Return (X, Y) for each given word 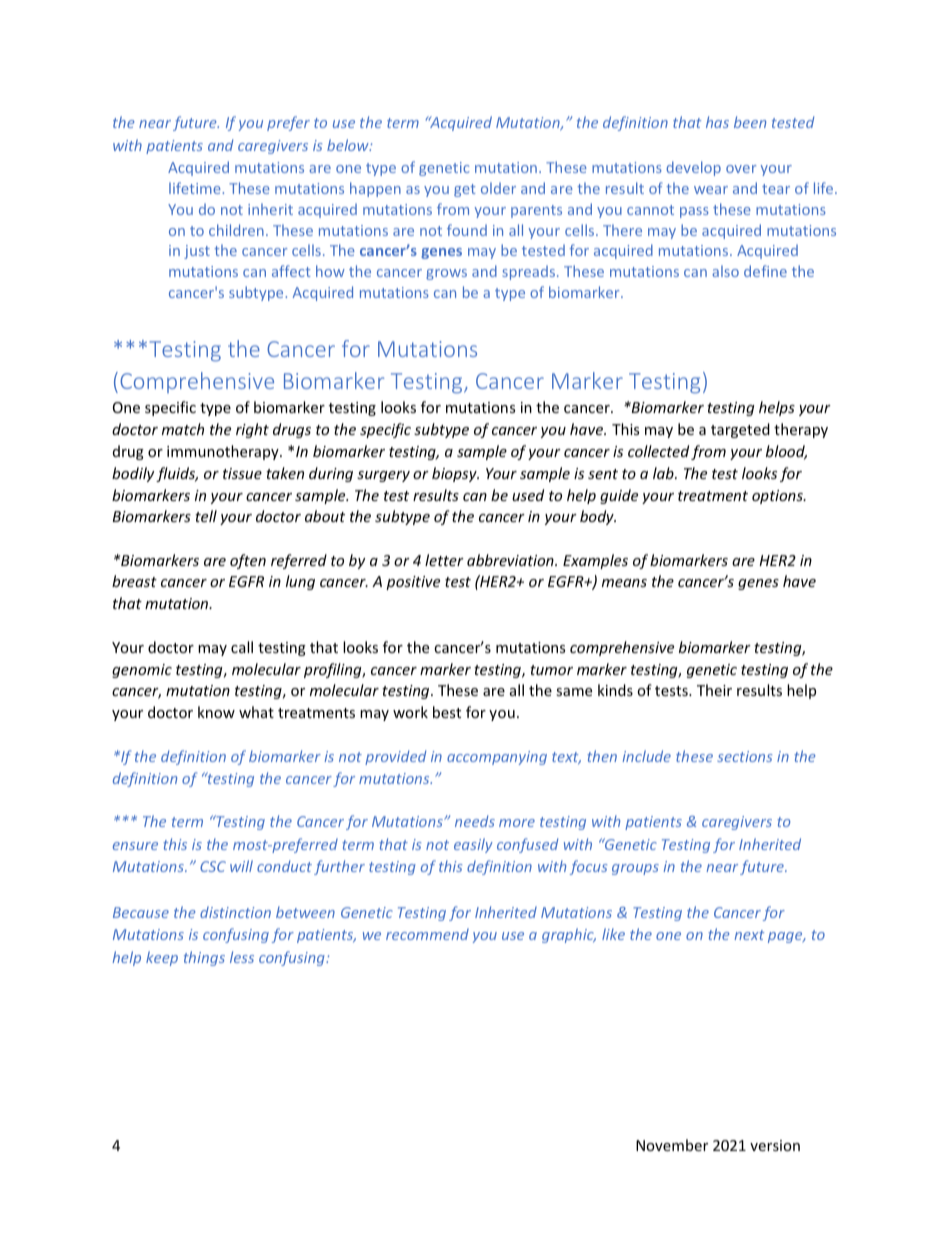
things (204, 958)
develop (693, 168)
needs (475, 821)
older (498, 188)
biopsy (455, 474)
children (236, 230)
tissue (242, 473)
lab (664, 473)
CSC (213, 866)
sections (744, 756)
